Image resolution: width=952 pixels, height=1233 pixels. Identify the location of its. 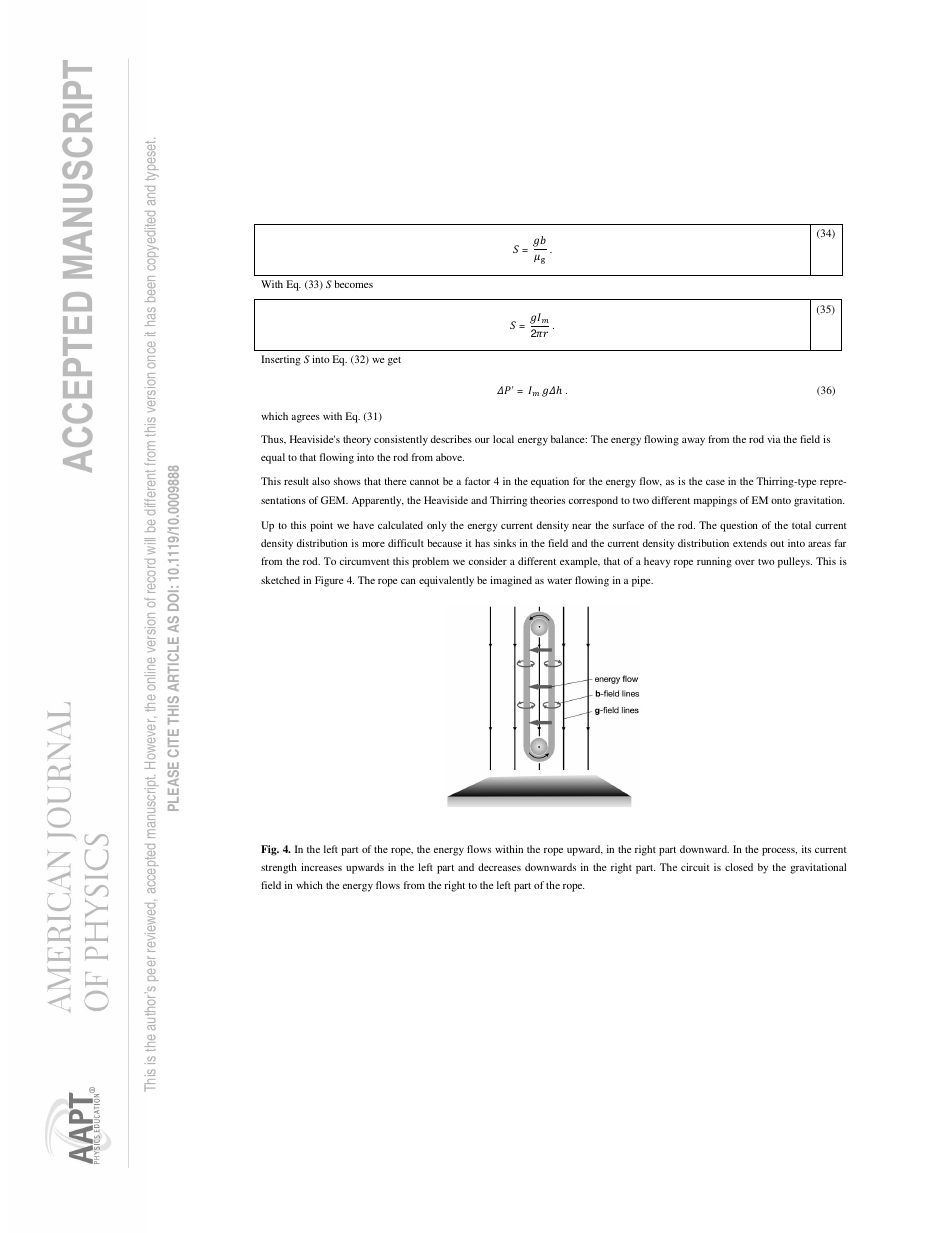
(806, 849).
